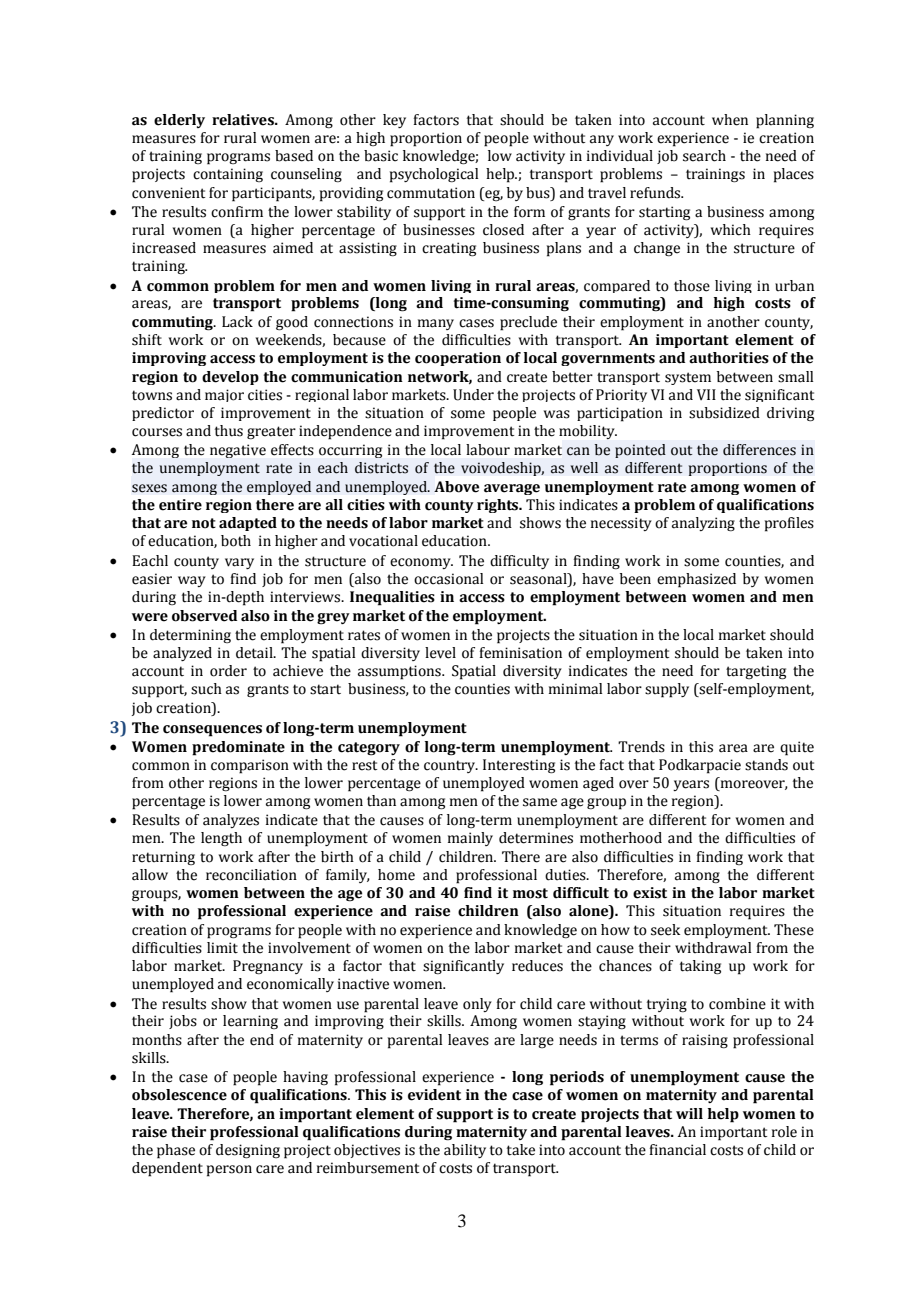 The height and width of the screenshot is (1308, 924). I want to click on evident, so click(434, 1095).
